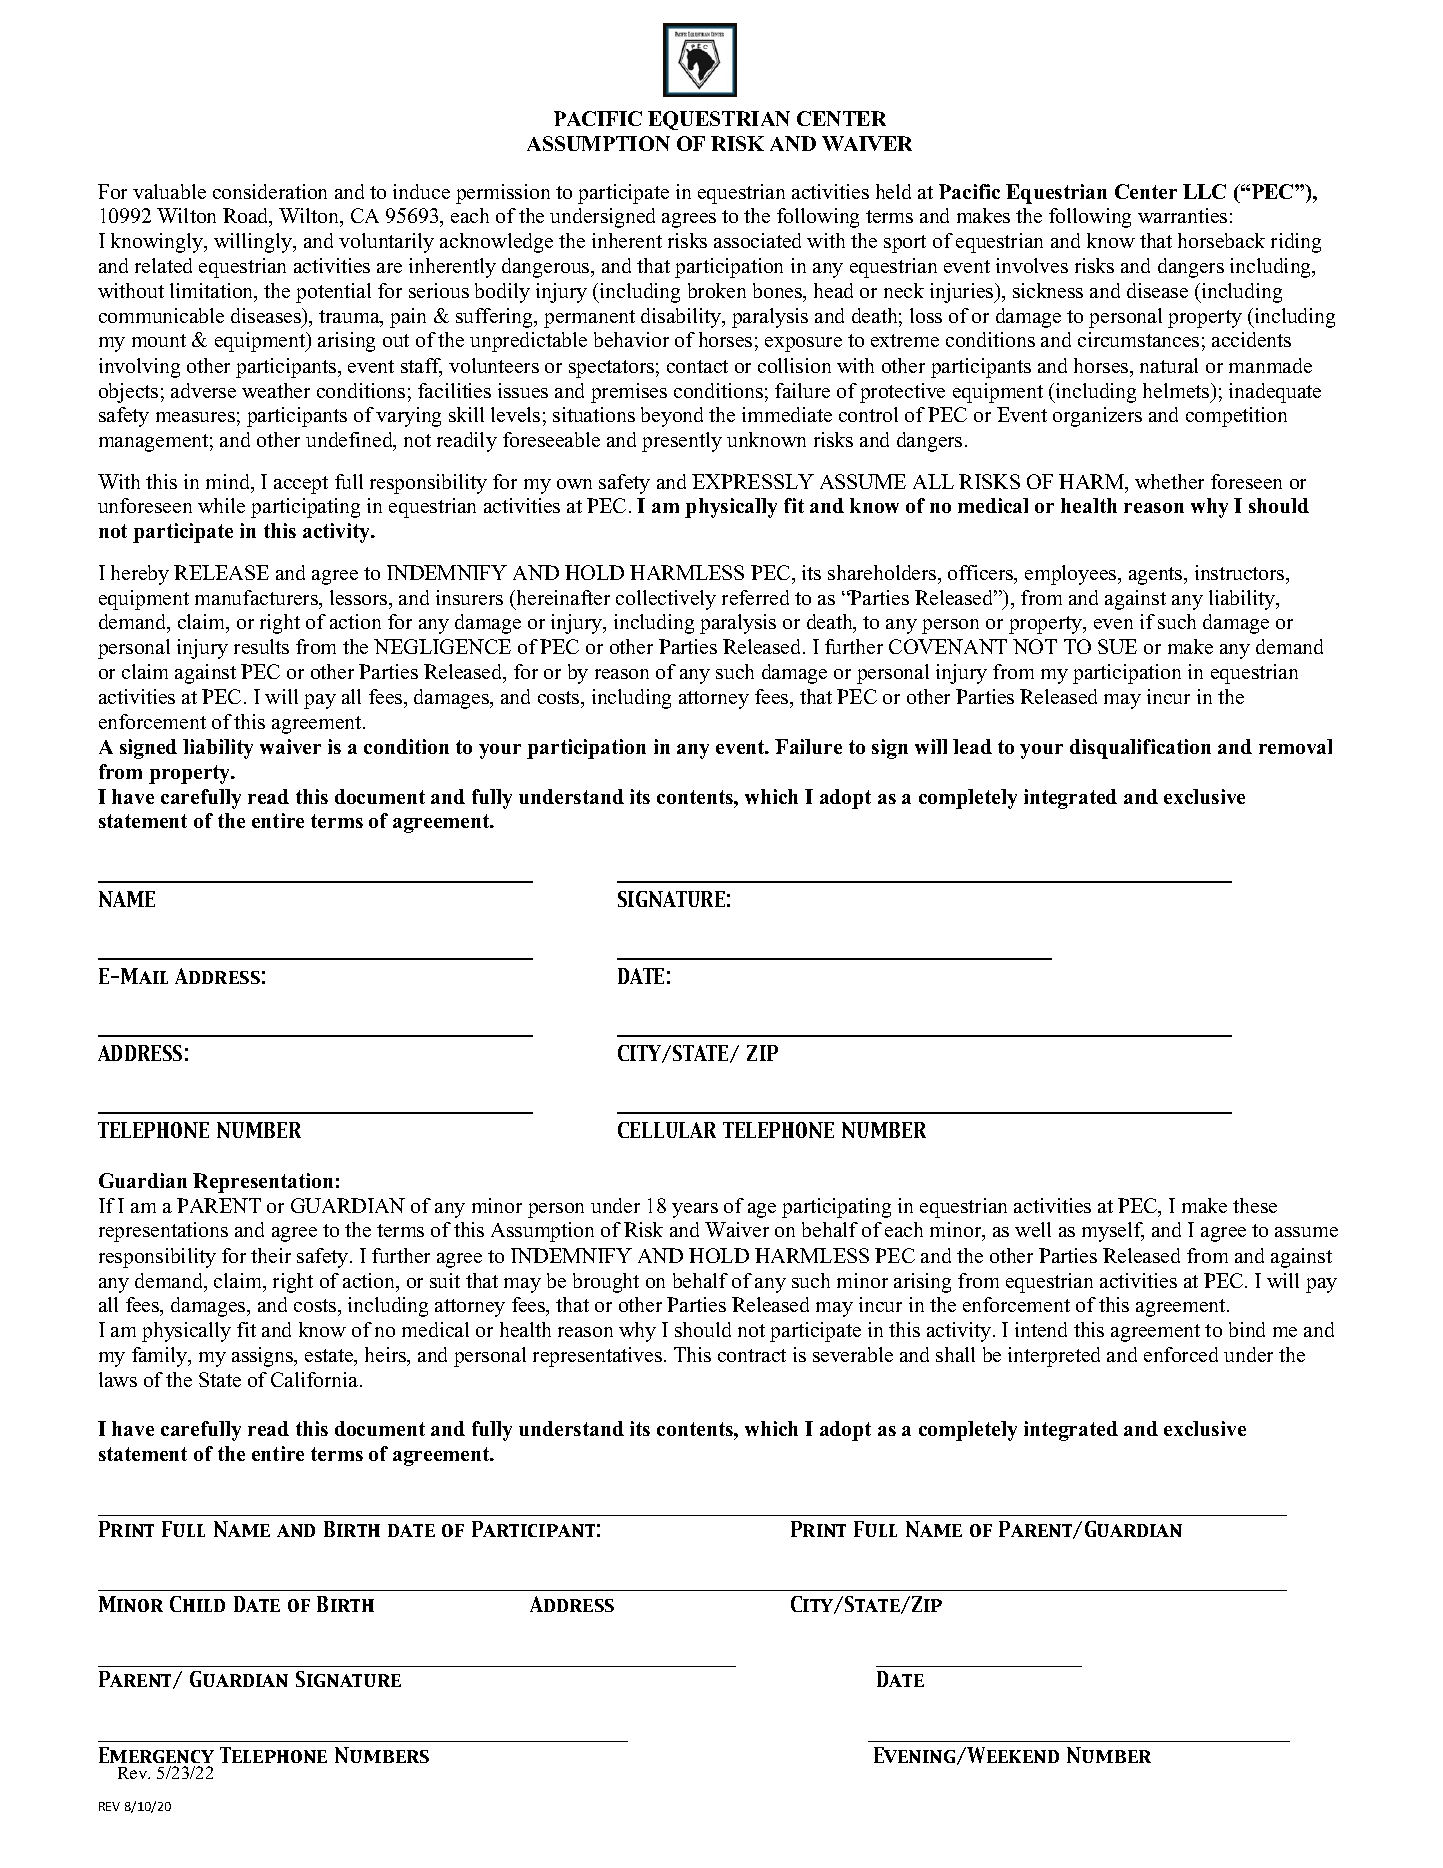 The image size is (1443, 1868). Describe the element at coordinates (247, 217) in the page. I see `Road` at that location.
